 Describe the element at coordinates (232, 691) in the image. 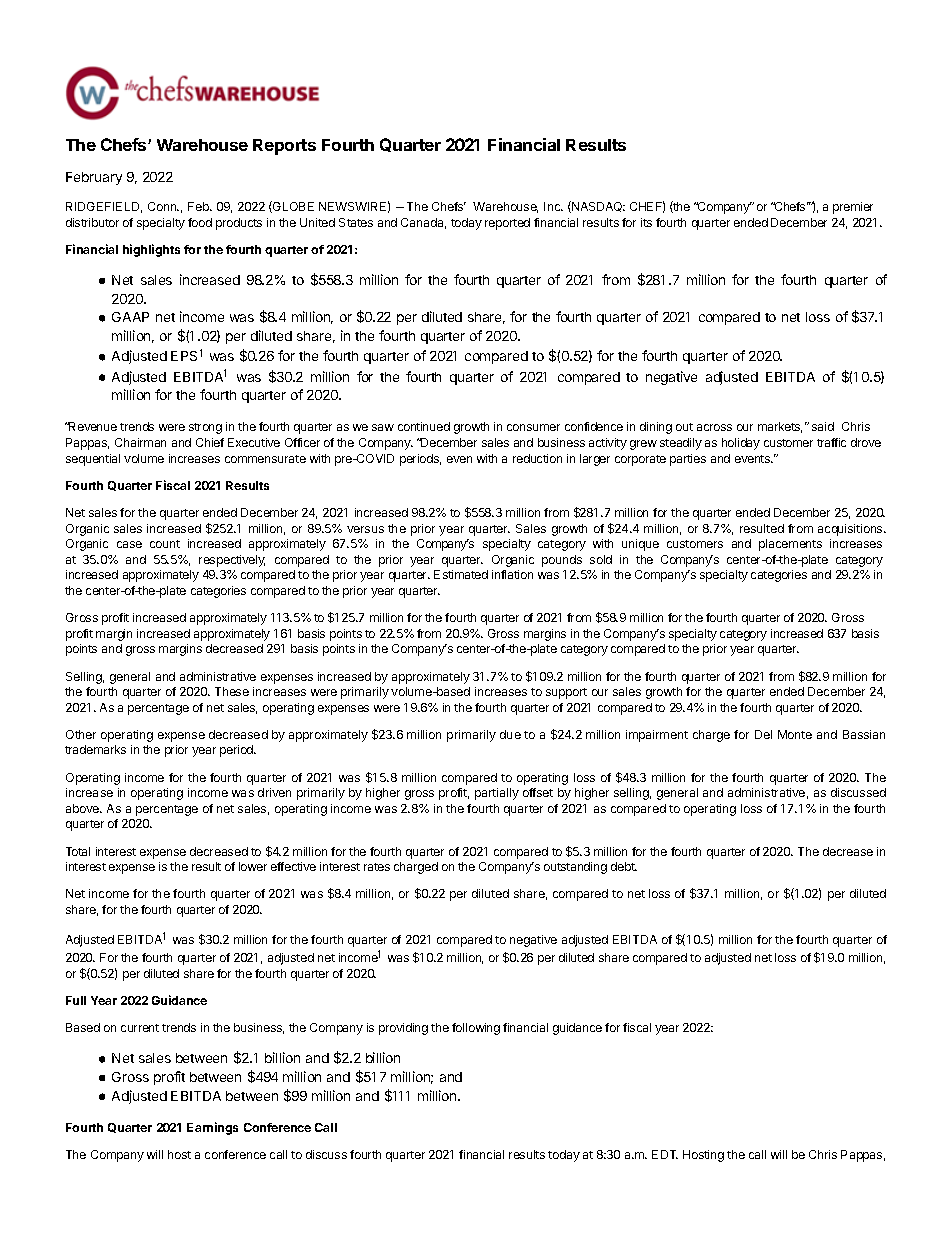

I see `These` at that location.
